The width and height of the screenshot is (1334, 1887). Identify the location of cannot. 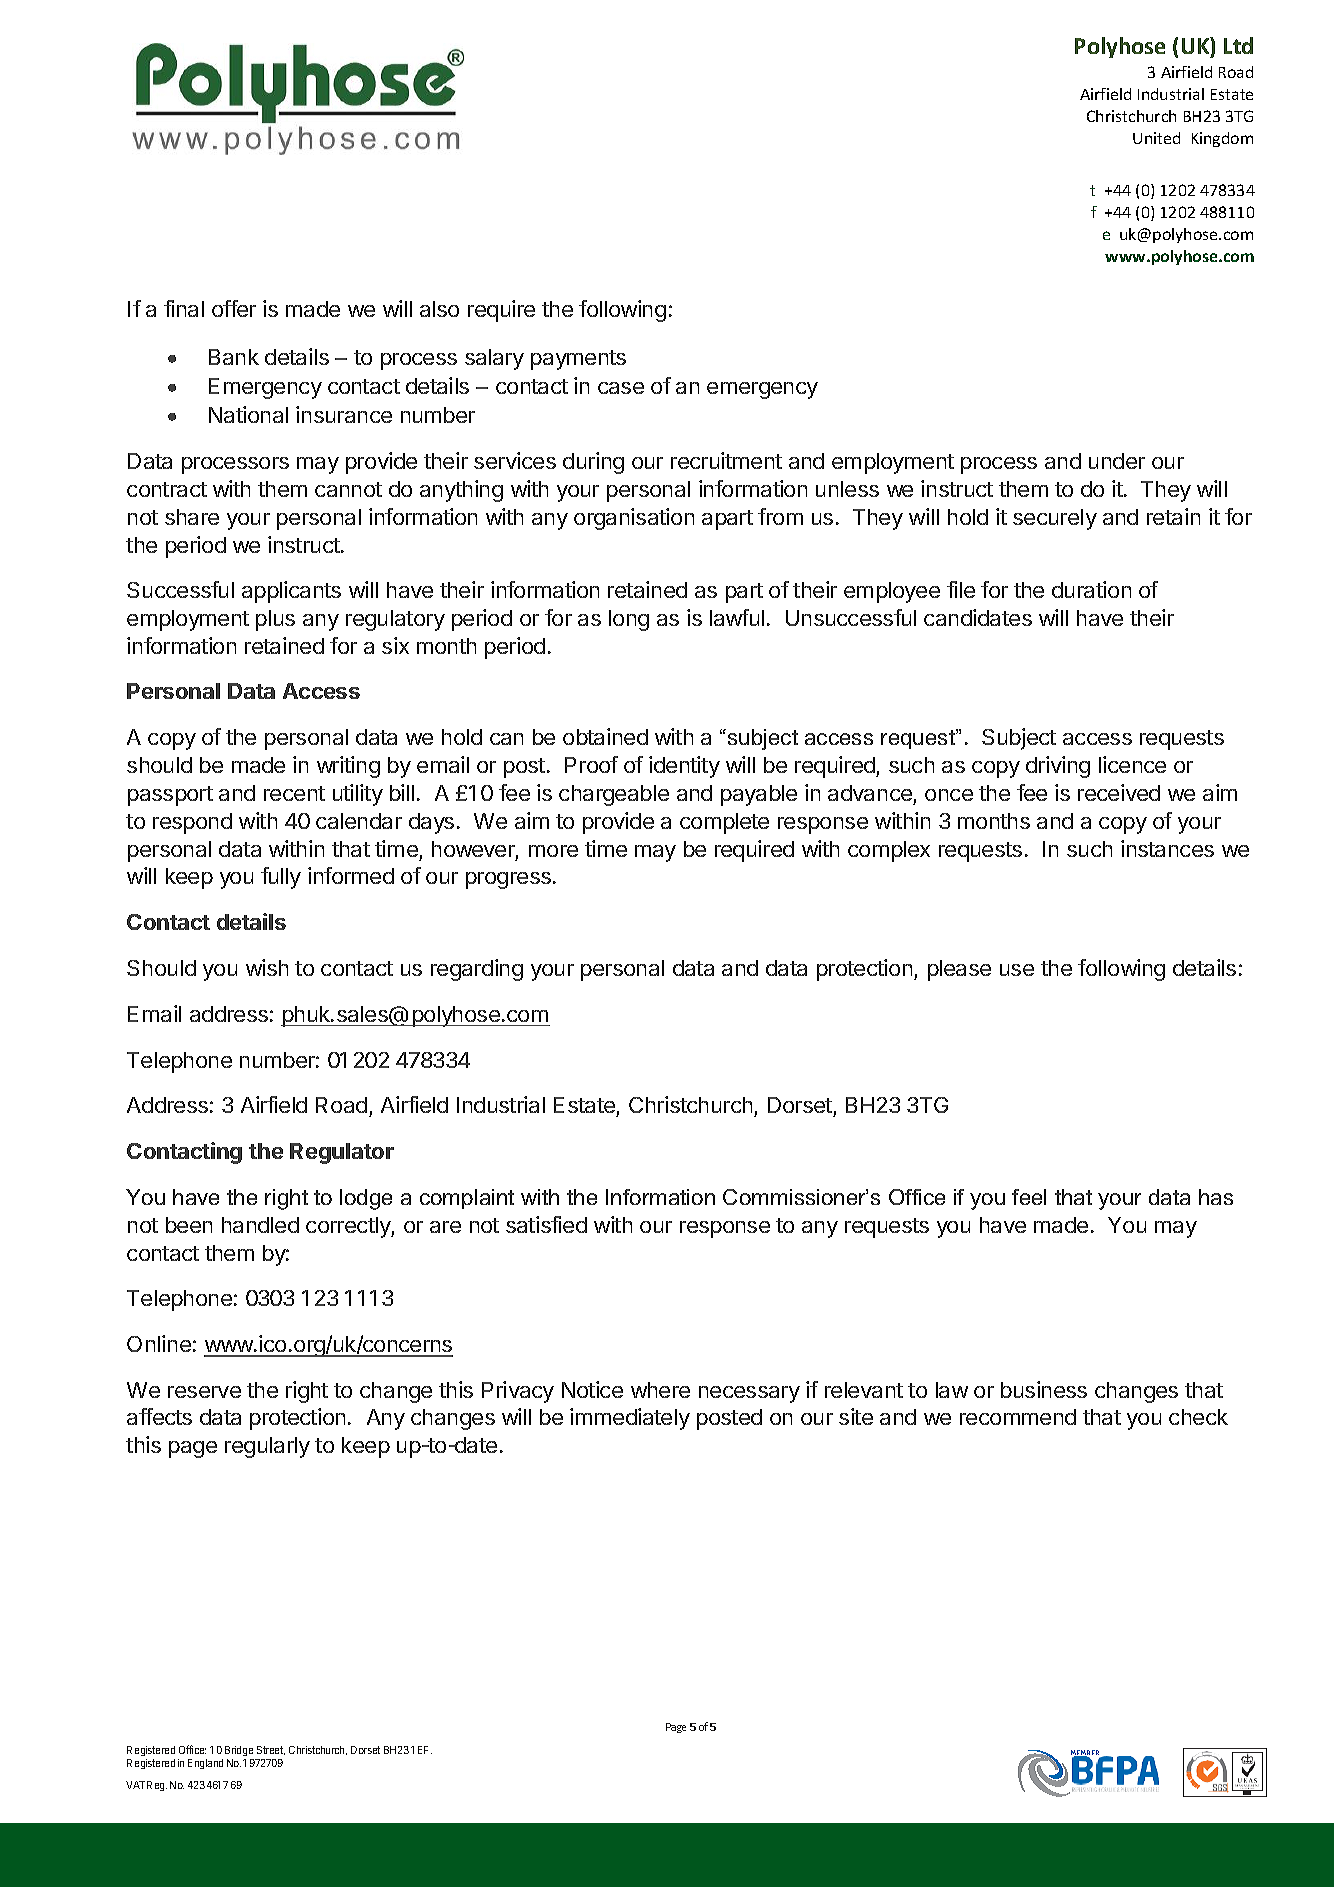
(348, 489).
